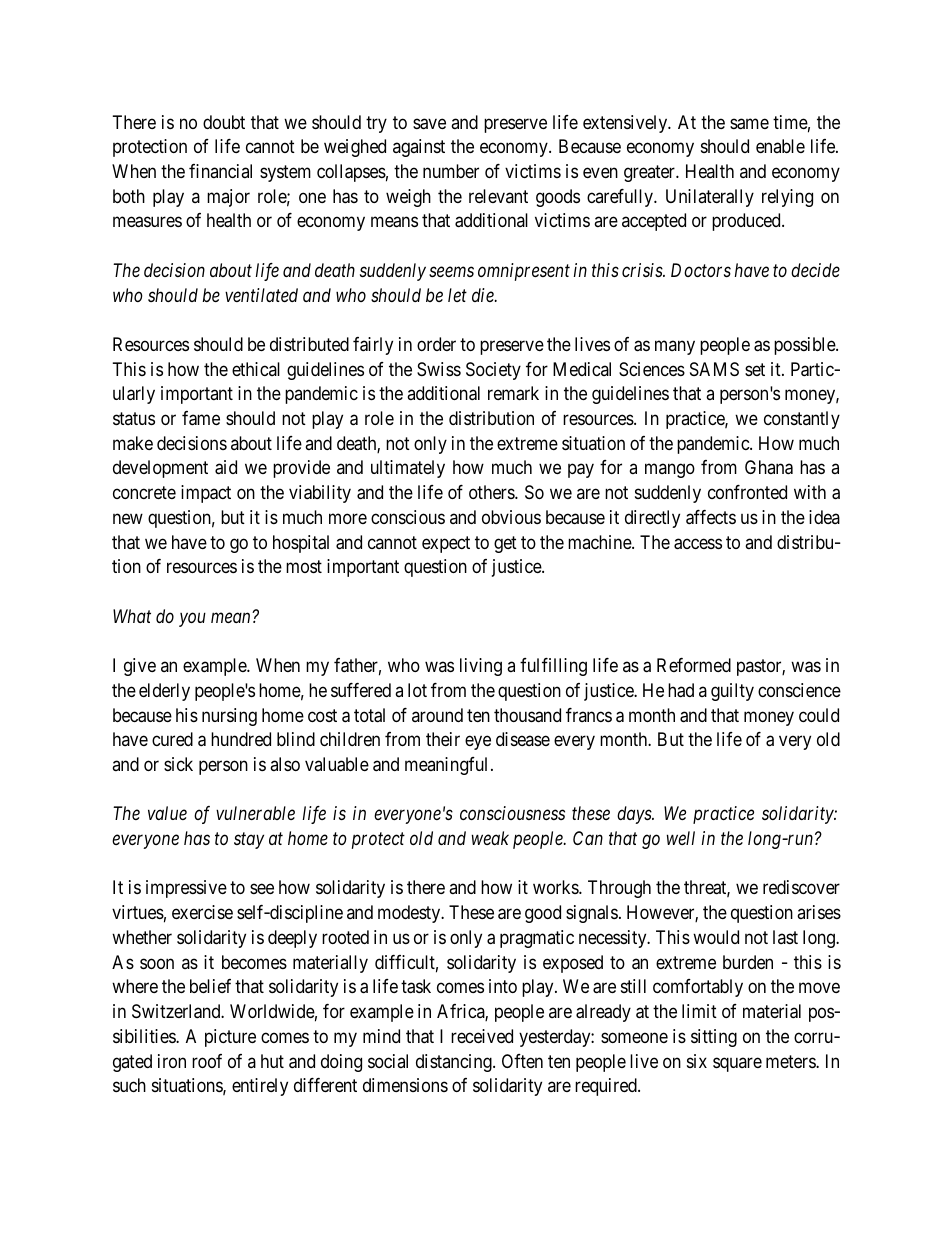  I want to click on financial, so click(220, 171).
